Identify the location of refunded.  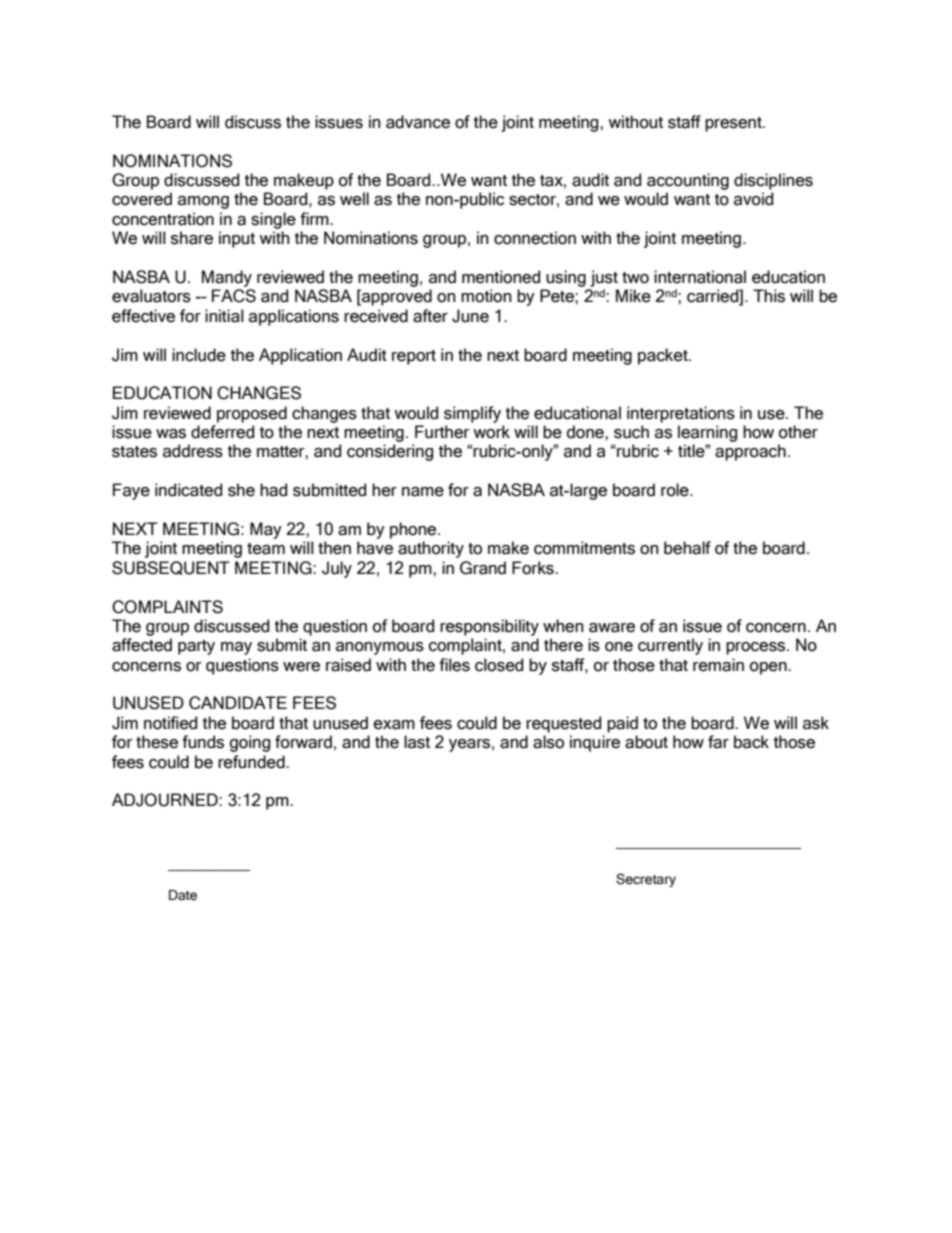
(252, 762).
